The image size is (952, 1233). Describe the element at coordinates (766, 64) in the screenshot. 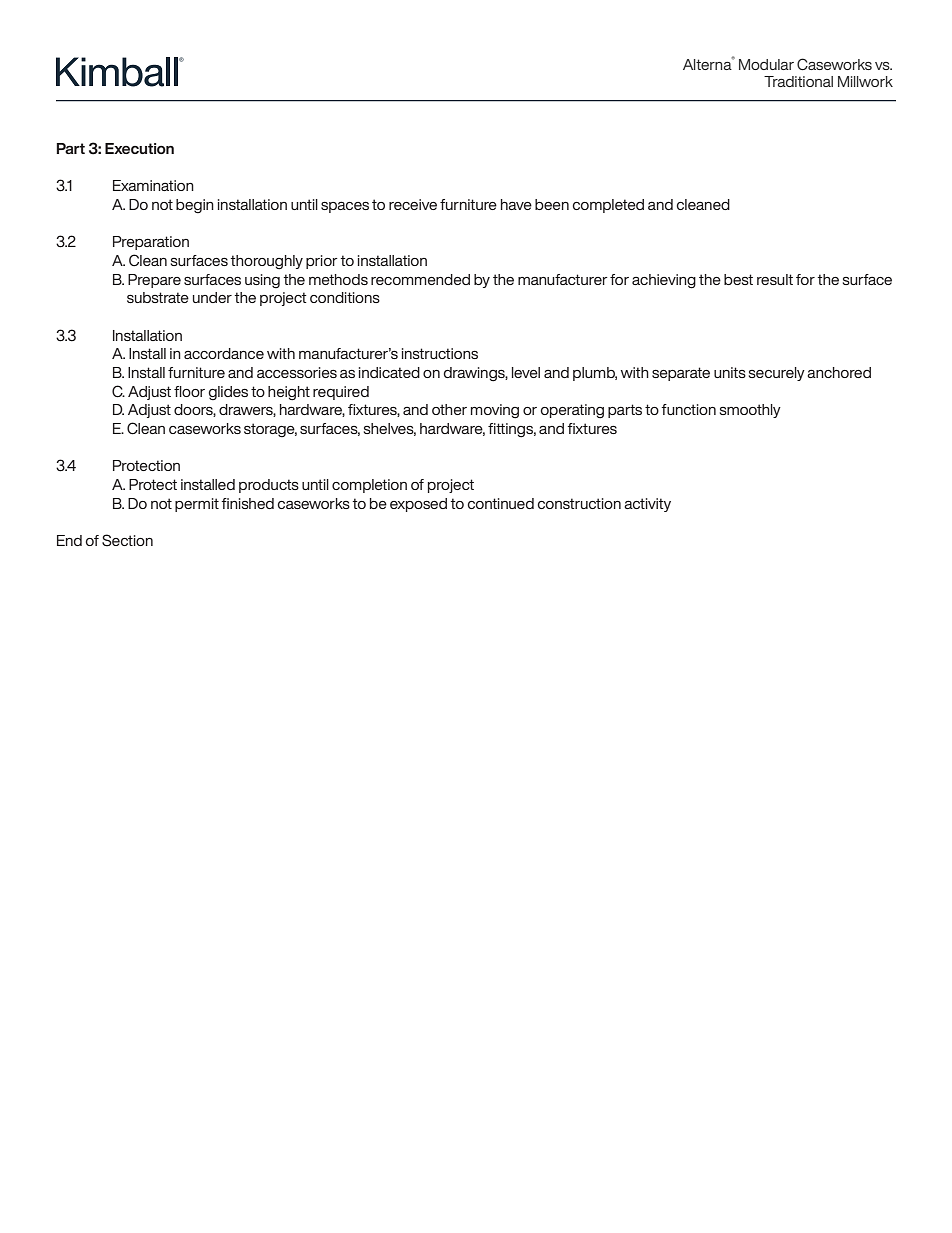

I see `Modular` at that location.
